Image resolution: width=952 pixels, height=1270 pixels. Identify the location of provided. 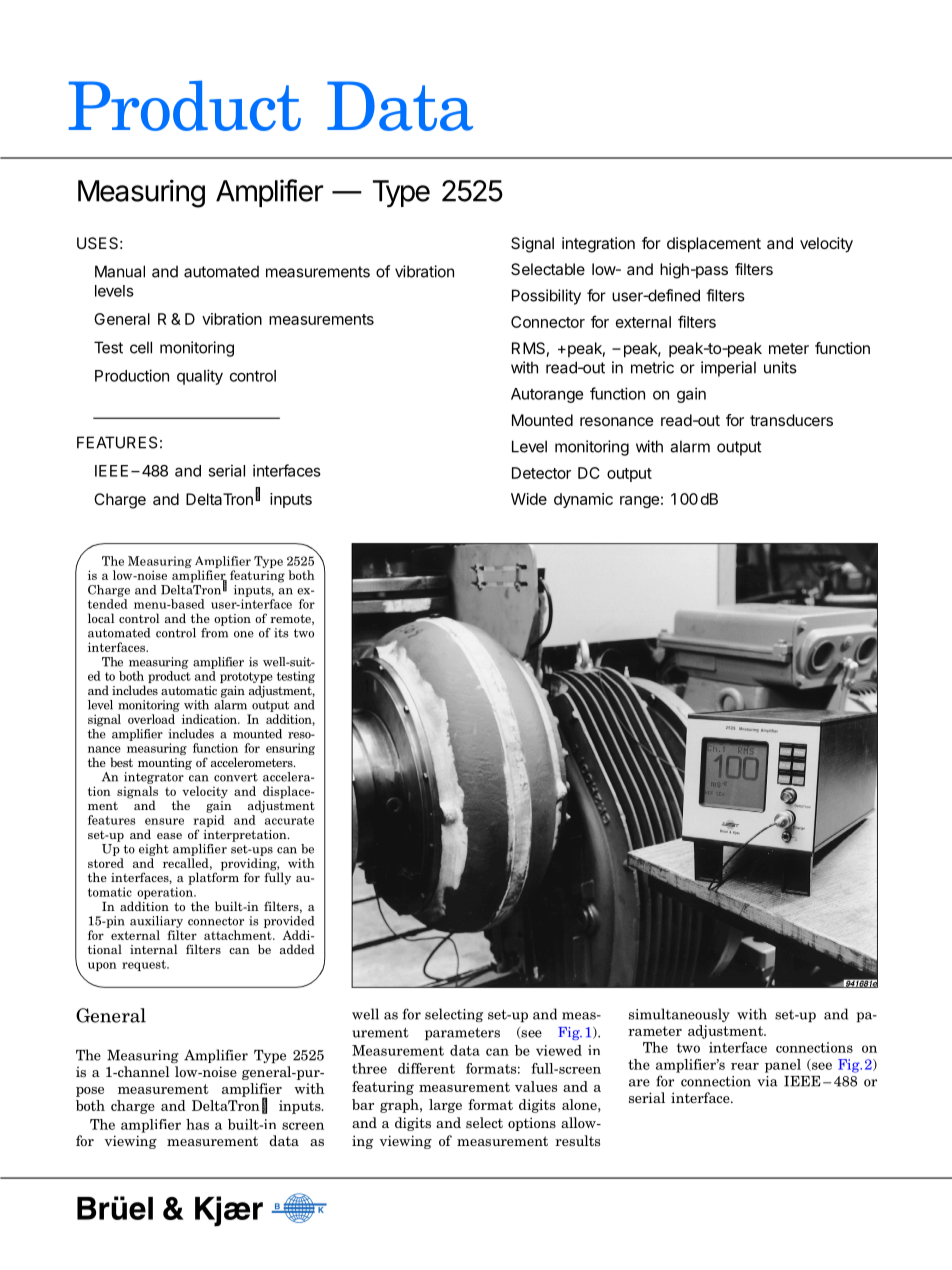
(289, 922).
